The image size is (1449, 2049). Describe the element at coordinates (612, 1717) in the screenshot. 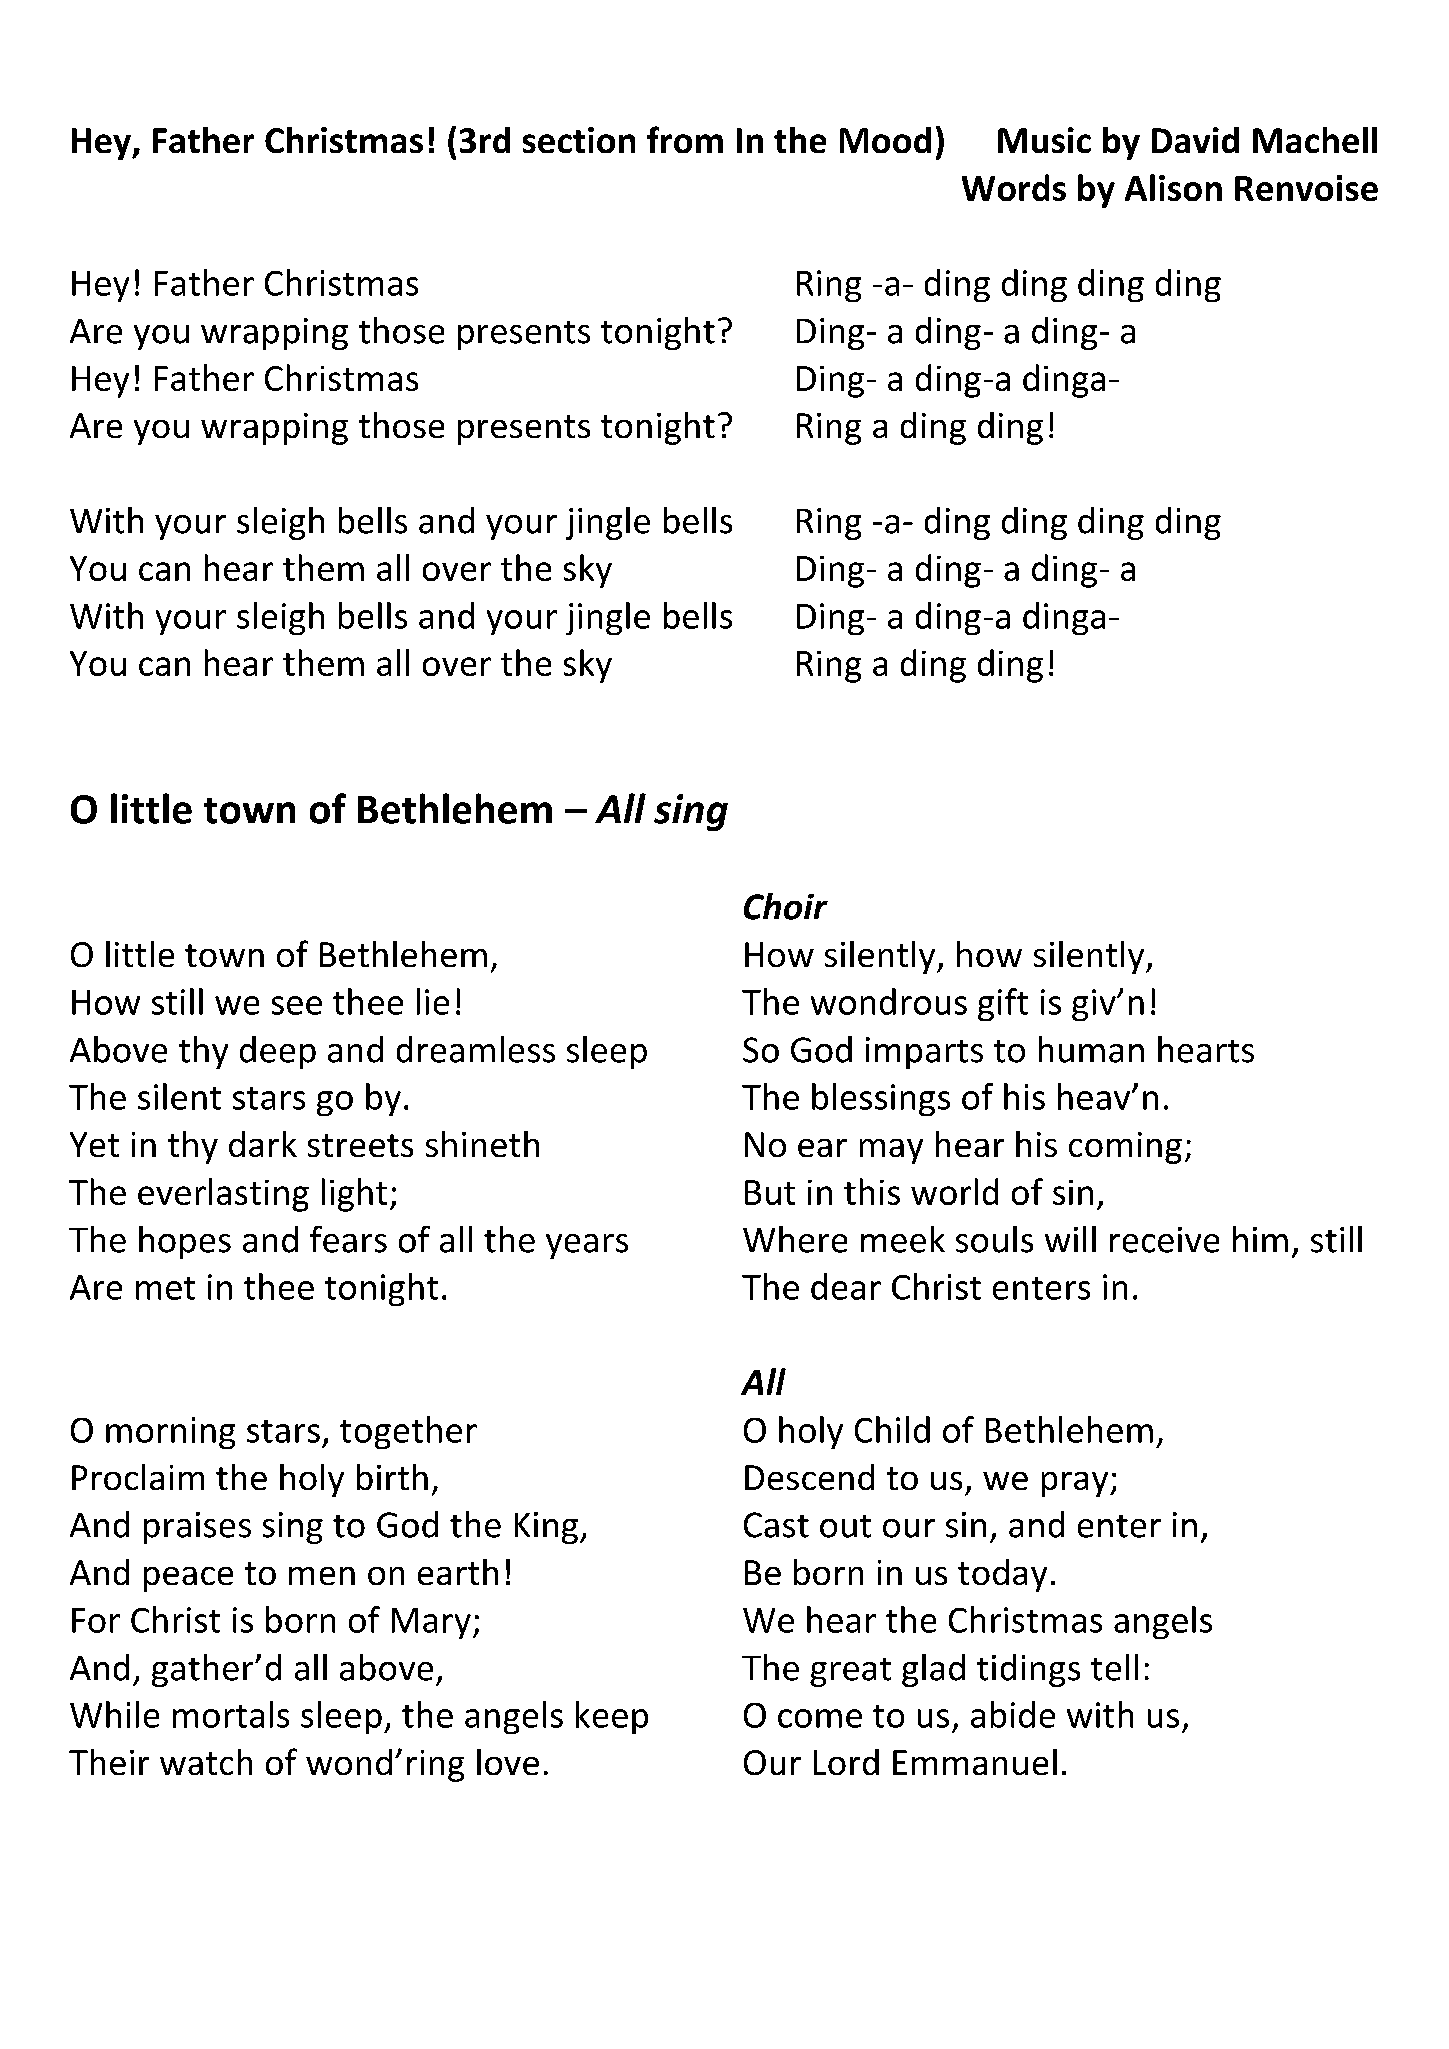

I see `keep` at that location.
